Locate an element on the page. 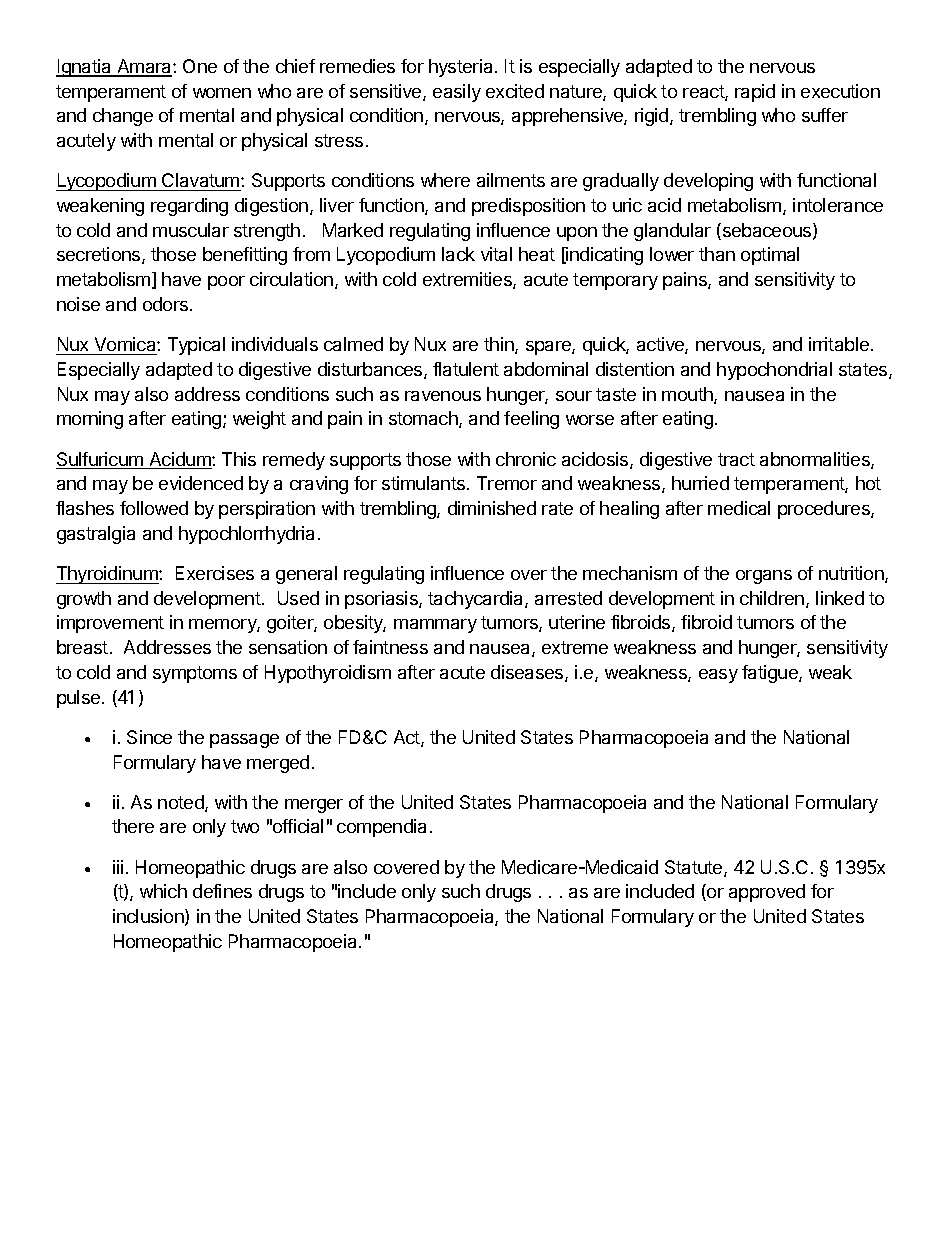 This document has width=952, height=1233. easily is located at coordinates (457, 93).
